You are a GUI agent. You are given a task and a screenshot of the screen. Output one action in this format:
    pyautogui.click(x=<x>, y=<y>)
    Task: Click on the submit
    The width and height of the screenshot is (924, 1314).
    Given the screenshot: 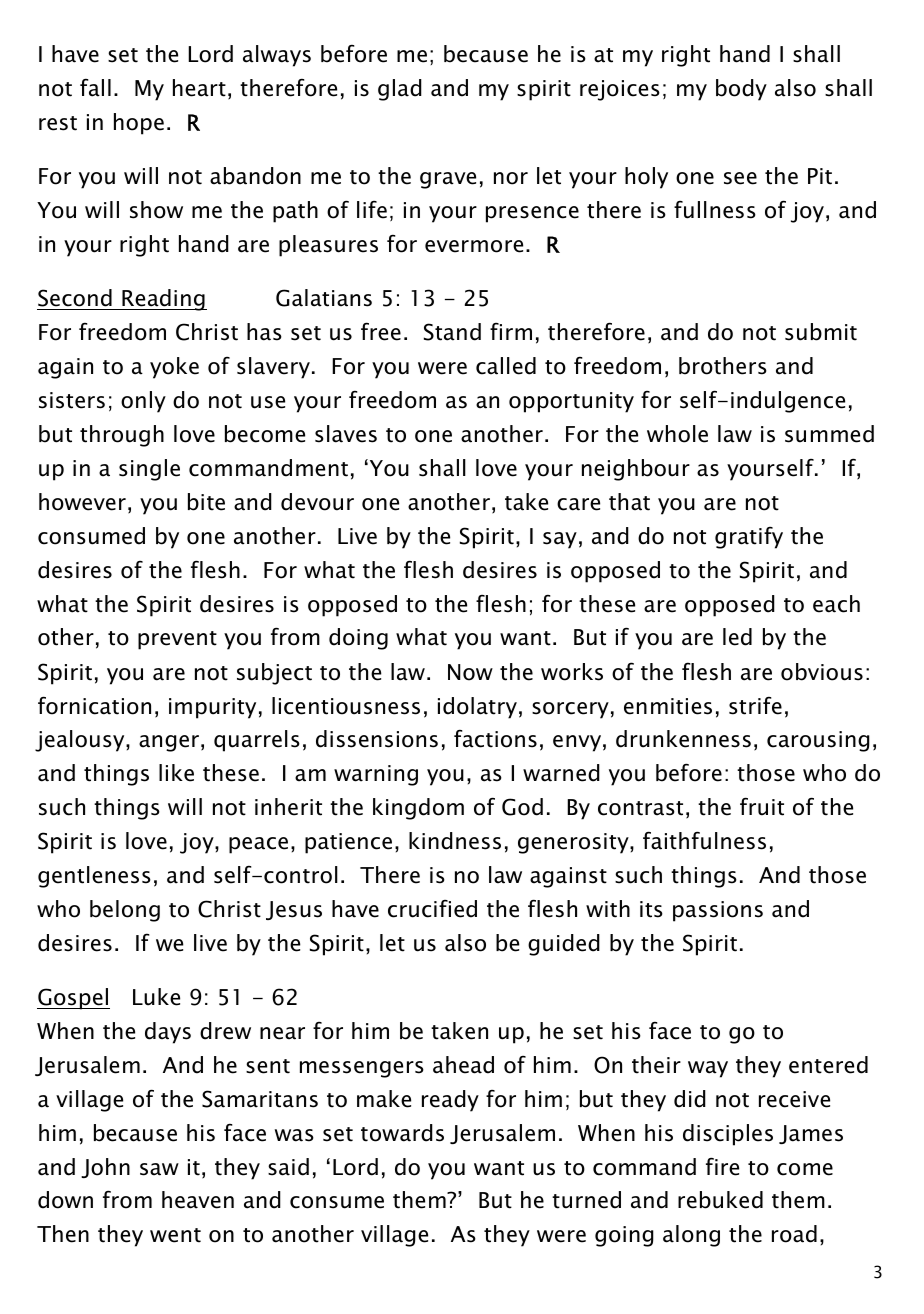 What is the action you would take?
    pyautogui.click(x=821, y=332)
